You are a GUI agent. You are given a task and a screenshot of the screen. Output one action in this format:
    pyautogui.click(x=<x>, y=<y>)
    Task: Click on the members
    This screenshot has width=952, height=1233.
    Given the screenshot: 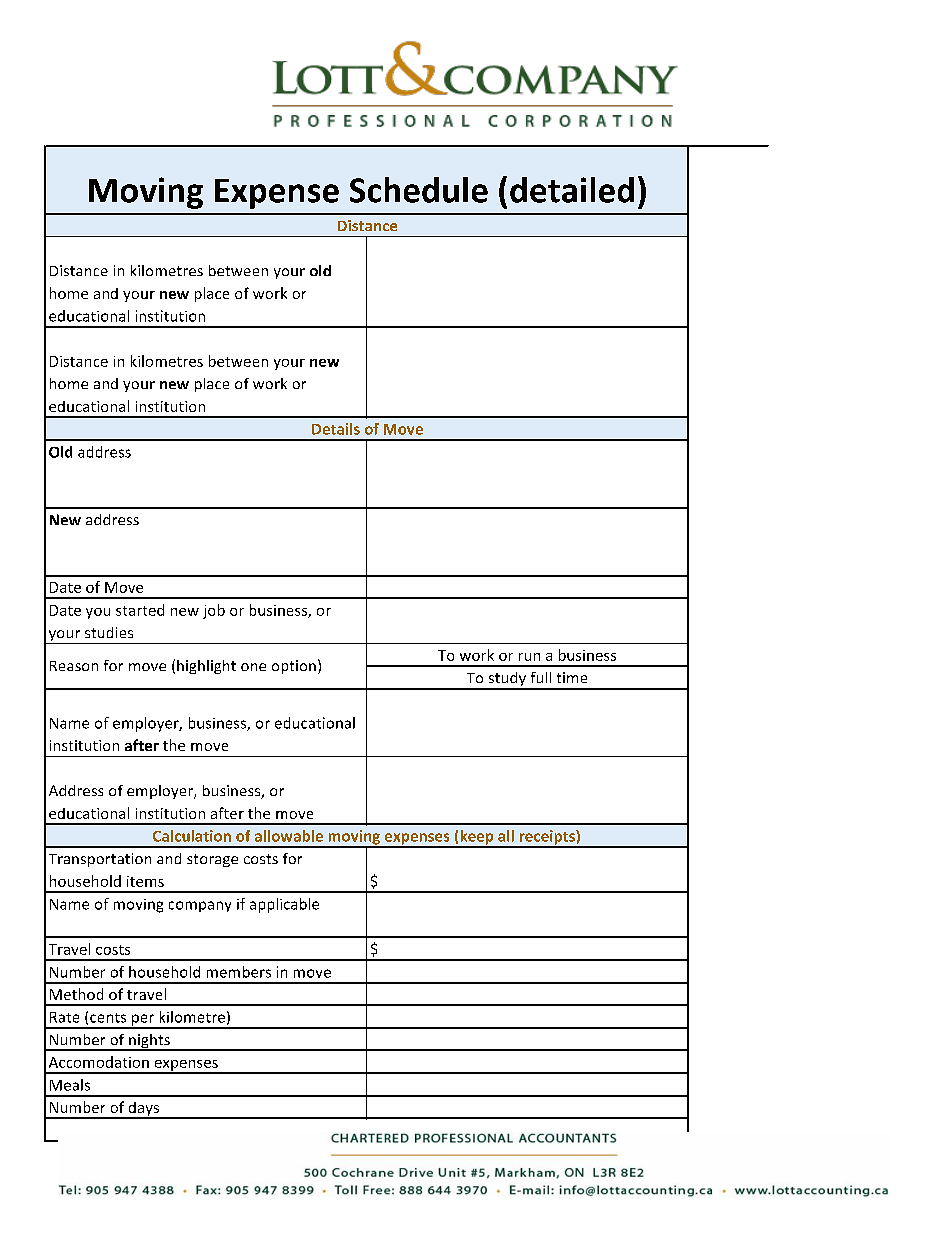 What is the action you would take?
    pyautogui.click(x=239, y=972)
